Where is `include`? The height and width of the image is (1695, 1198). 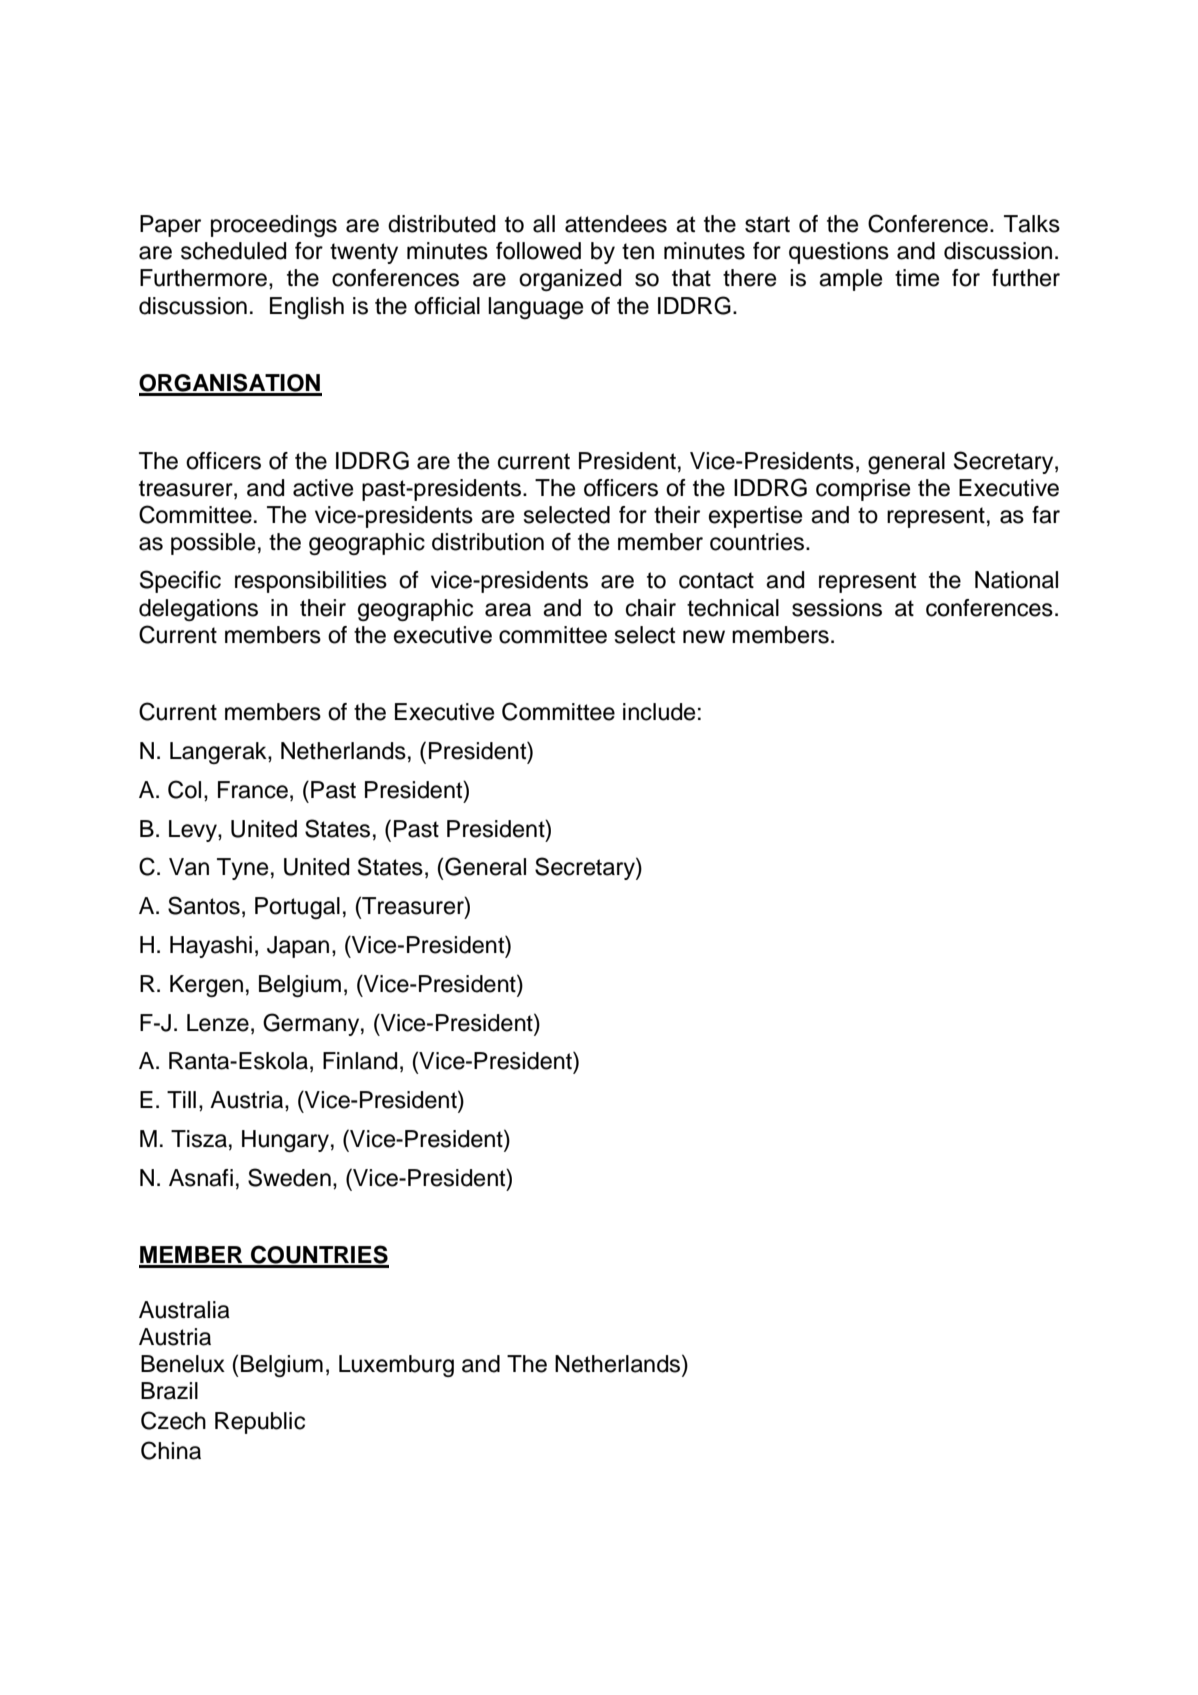 include is located at coordinates (659, 712).
